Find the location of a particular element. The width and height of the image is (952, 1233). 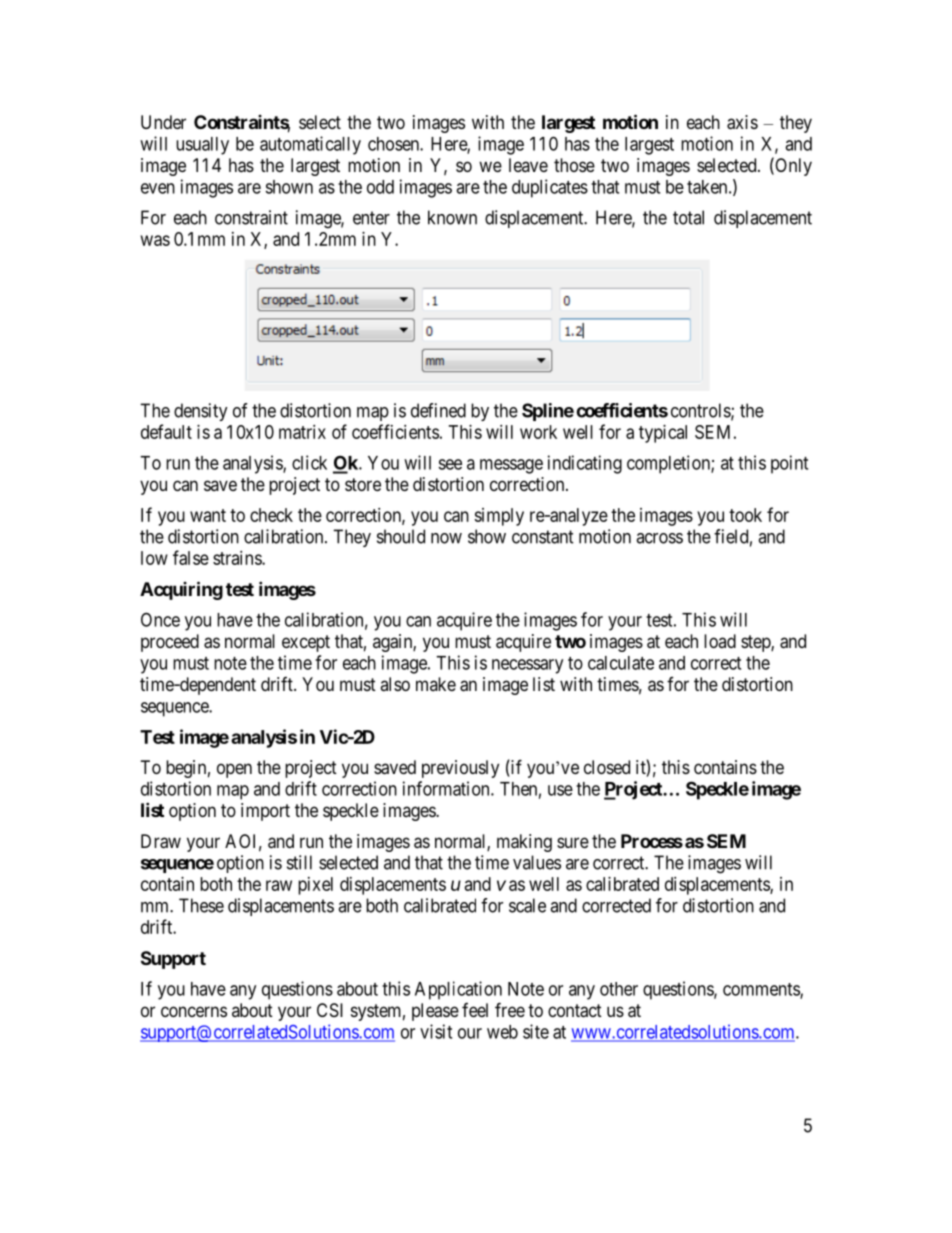

load is located at coordinates (720, 641).
